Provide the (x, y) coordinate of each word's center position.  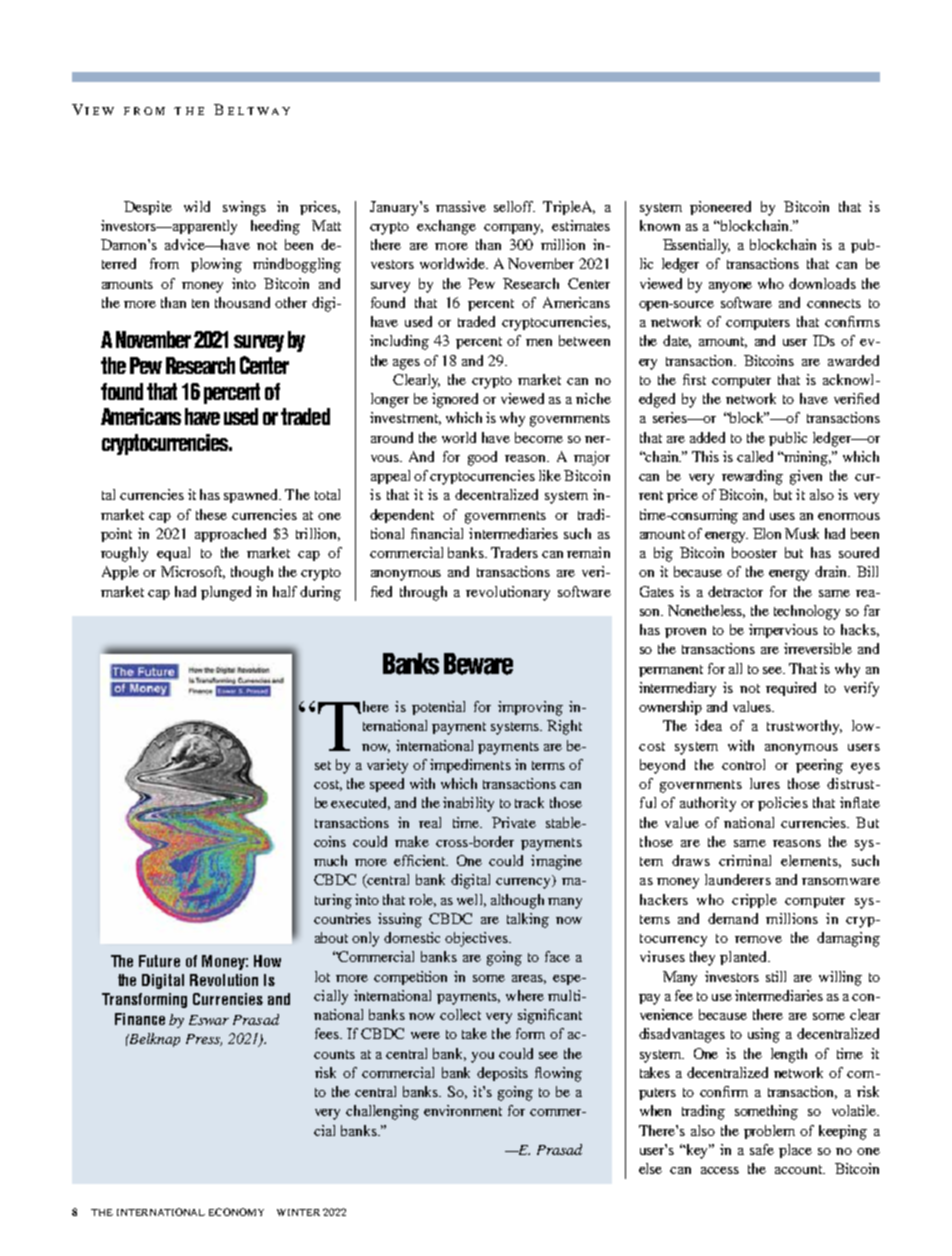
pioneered (720, 208)
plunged (226, 593)
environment (463, 1110)
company (513, 229)
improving (530, 708)
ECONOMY (236, 1212)
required (791, 689)
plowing (216, 265)
